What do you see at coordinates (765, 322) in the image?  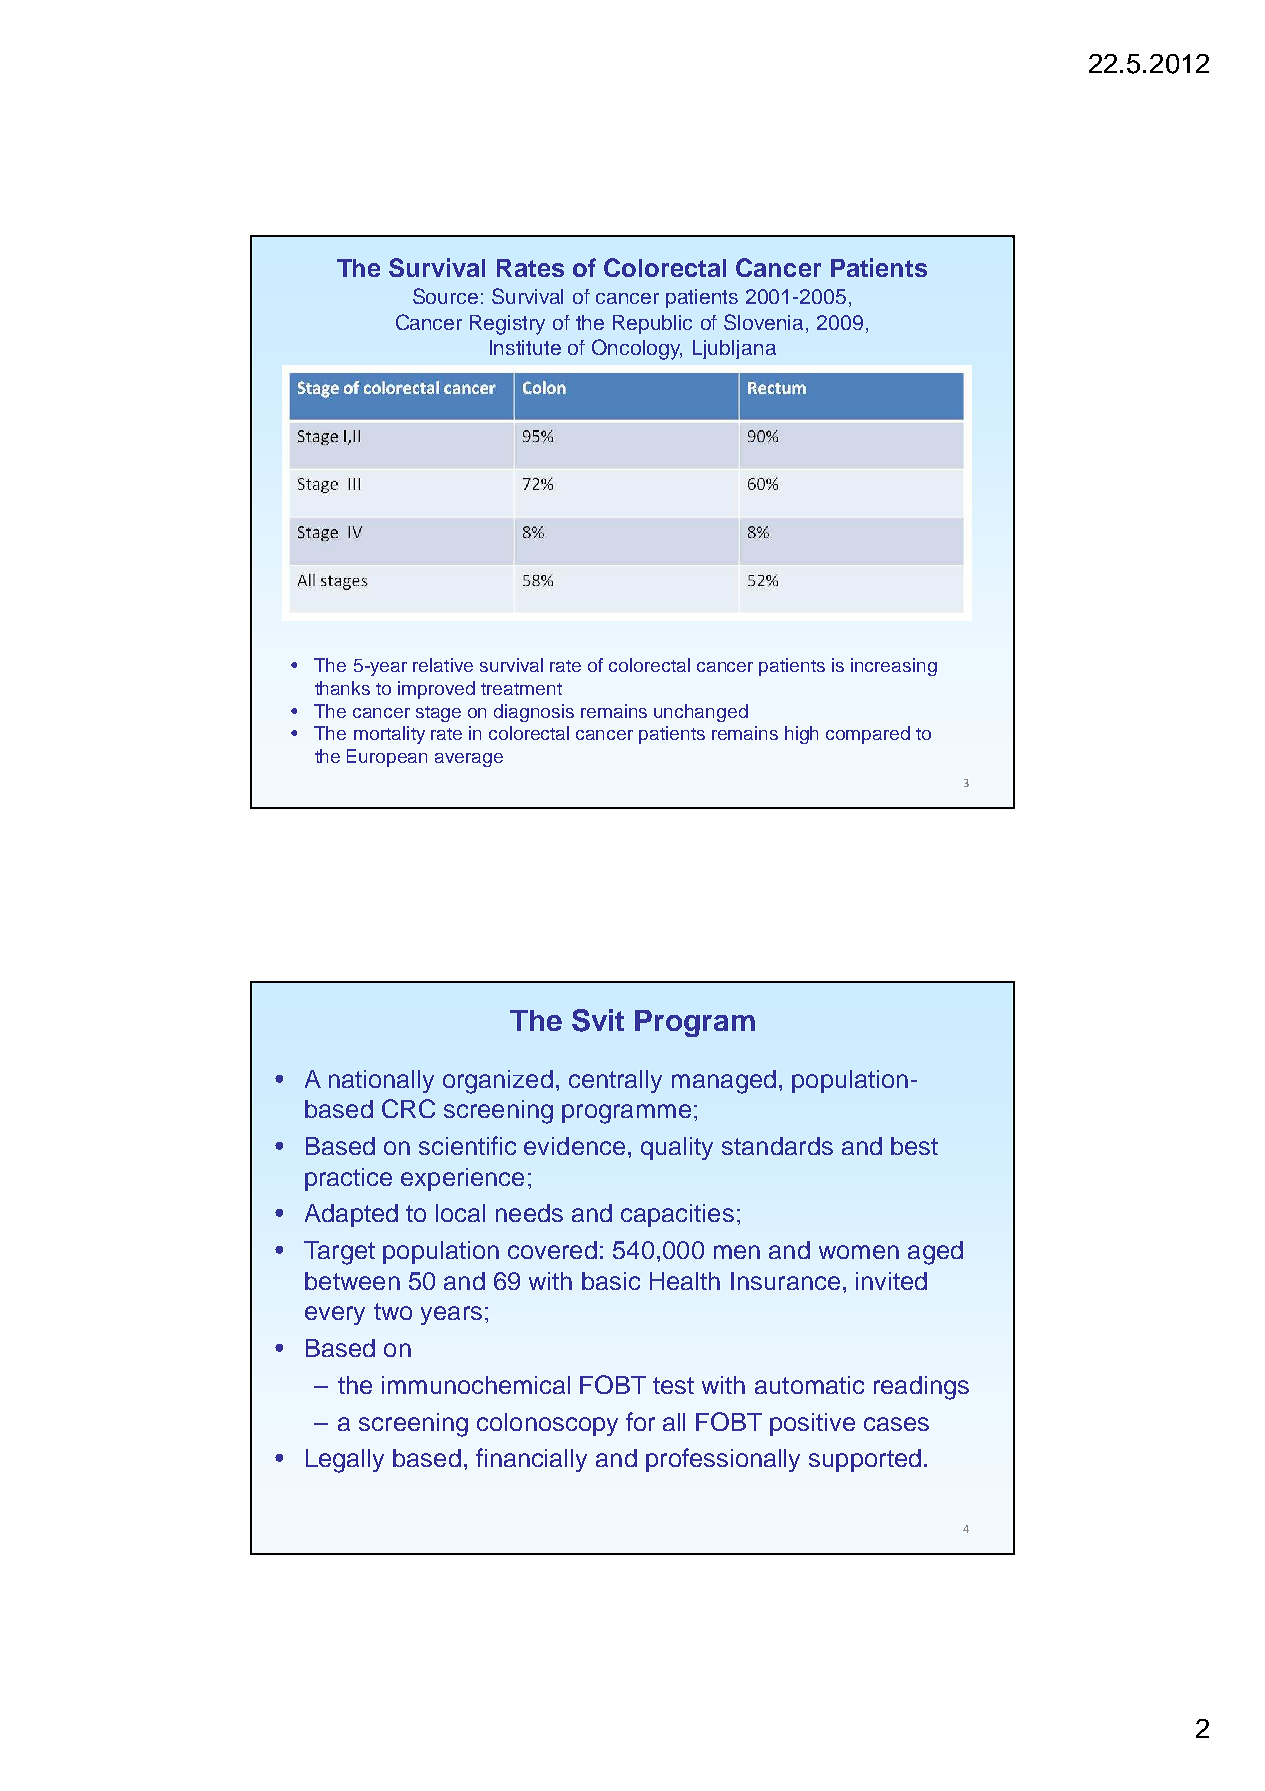 I see `Slovenia` at bounding box center [765, 322].
